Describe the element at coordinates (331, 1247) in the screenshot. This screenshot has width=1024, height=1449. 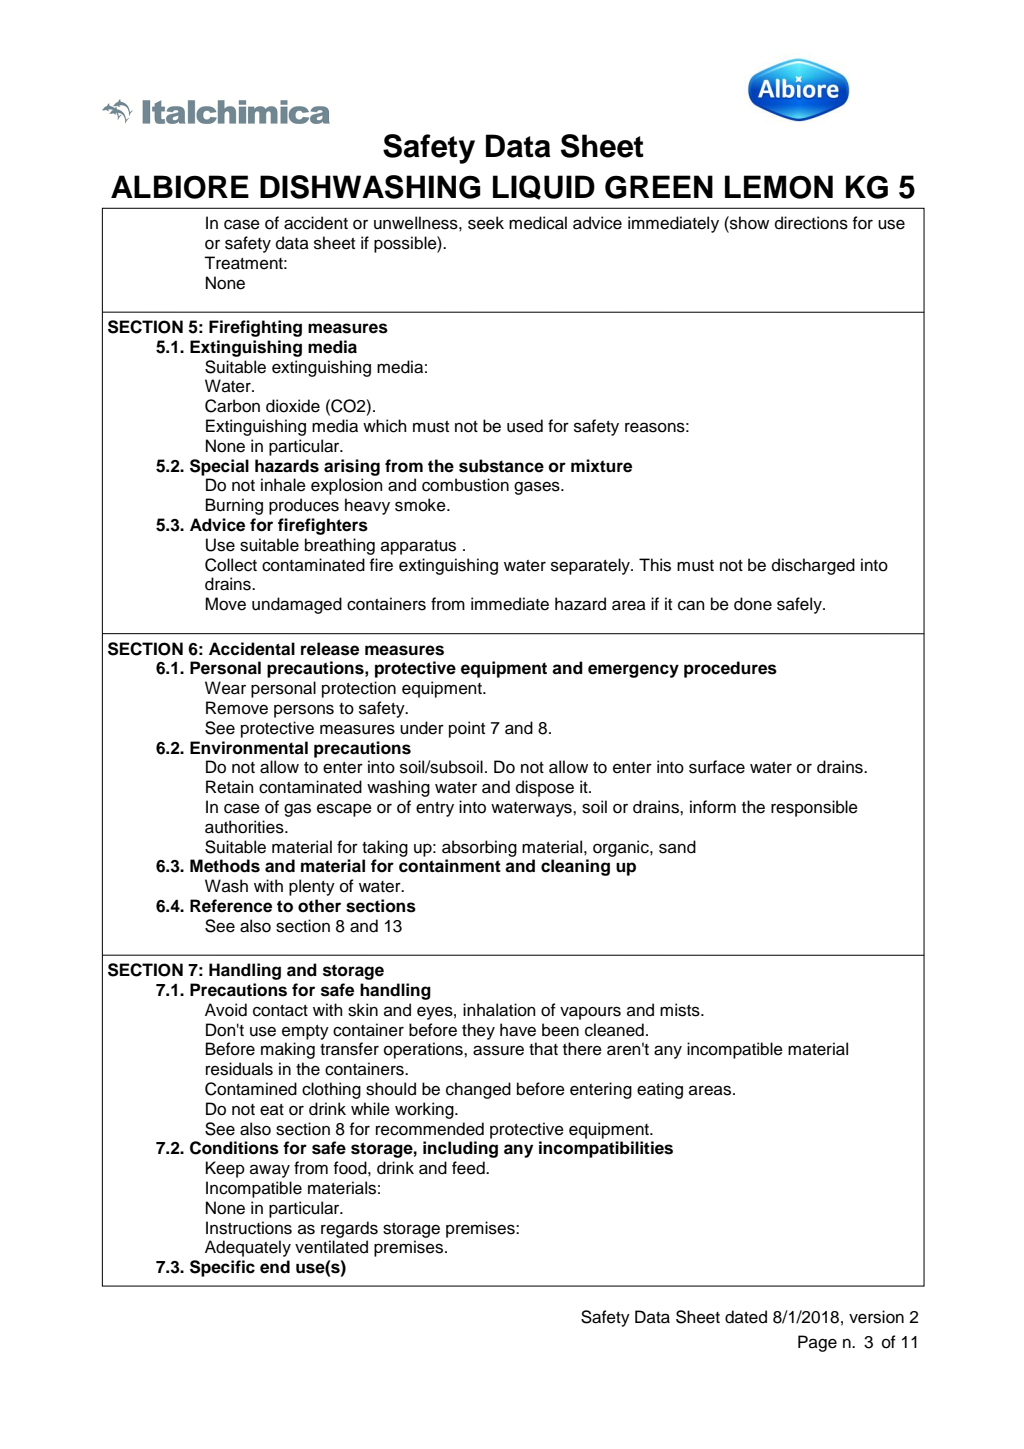
I see `ventilated` at that location.
